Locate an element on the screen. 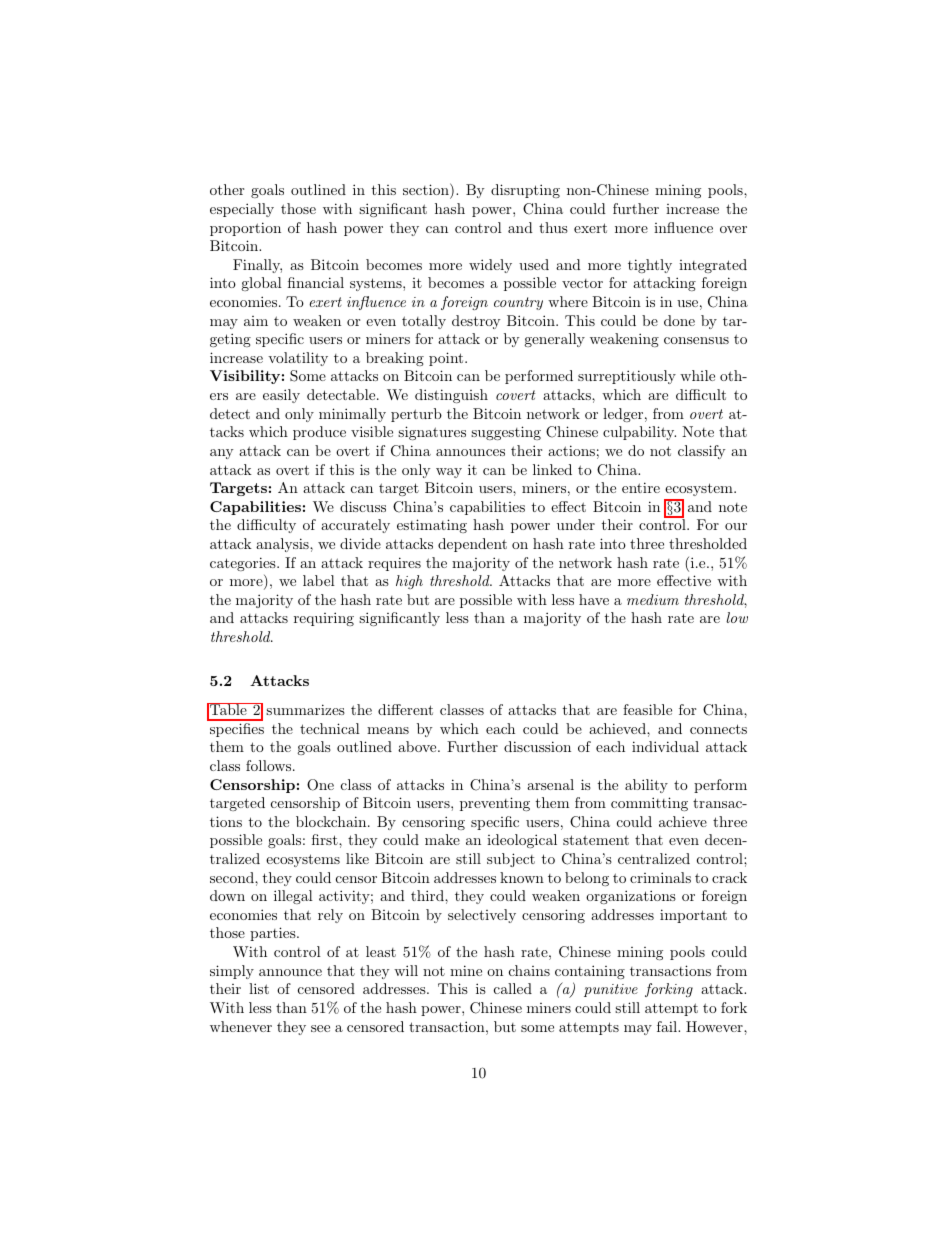 Image resolution: width=952 pixels, height=1233 pixels. above is located at coordinates (418, 746).
